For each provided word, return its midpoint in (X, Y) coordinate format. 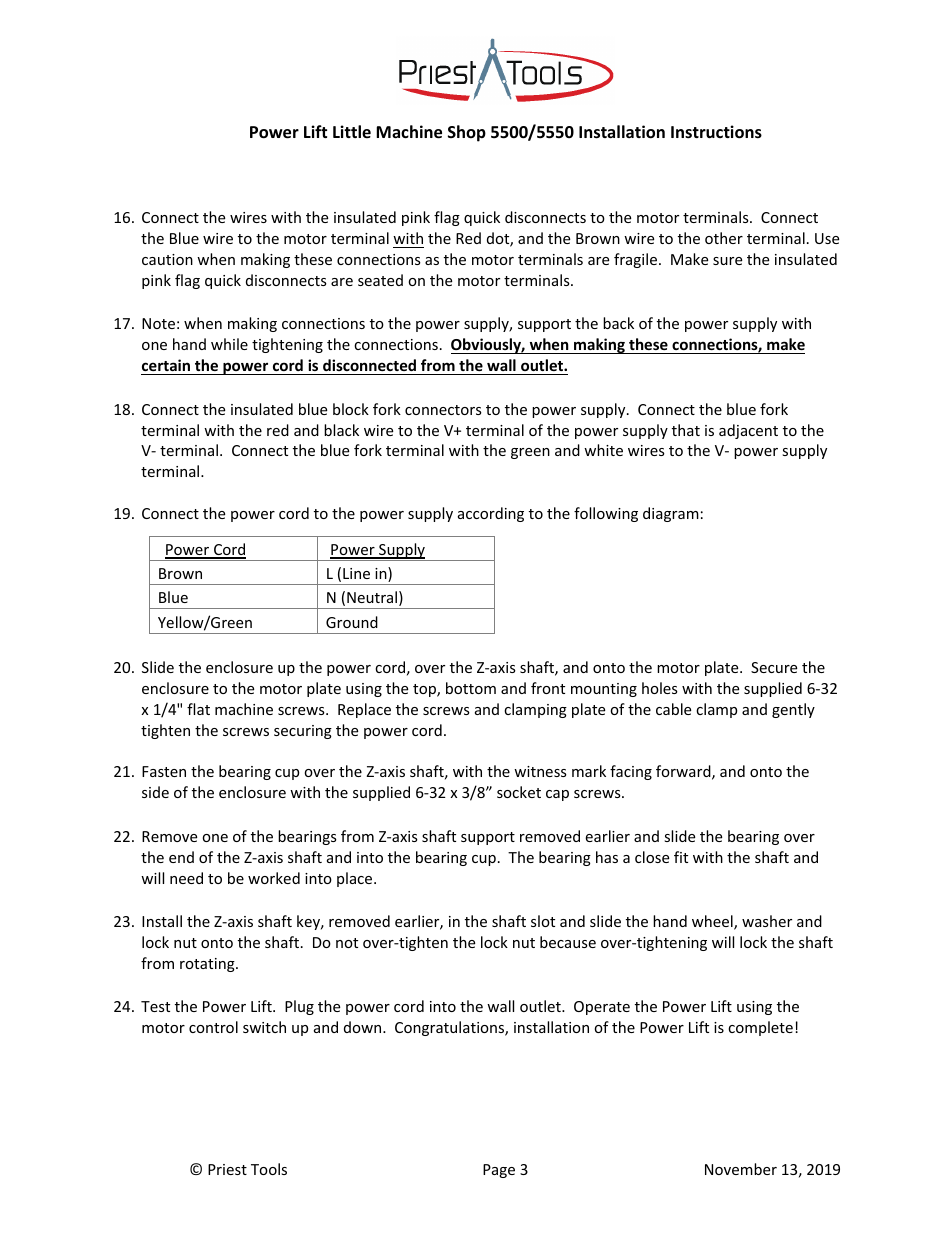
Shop (467, 133)
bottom (471, 688)
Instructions (716, 132)
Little (352, 131)
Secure (774, 667)
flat (198, 709)
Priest (227, 1169)
